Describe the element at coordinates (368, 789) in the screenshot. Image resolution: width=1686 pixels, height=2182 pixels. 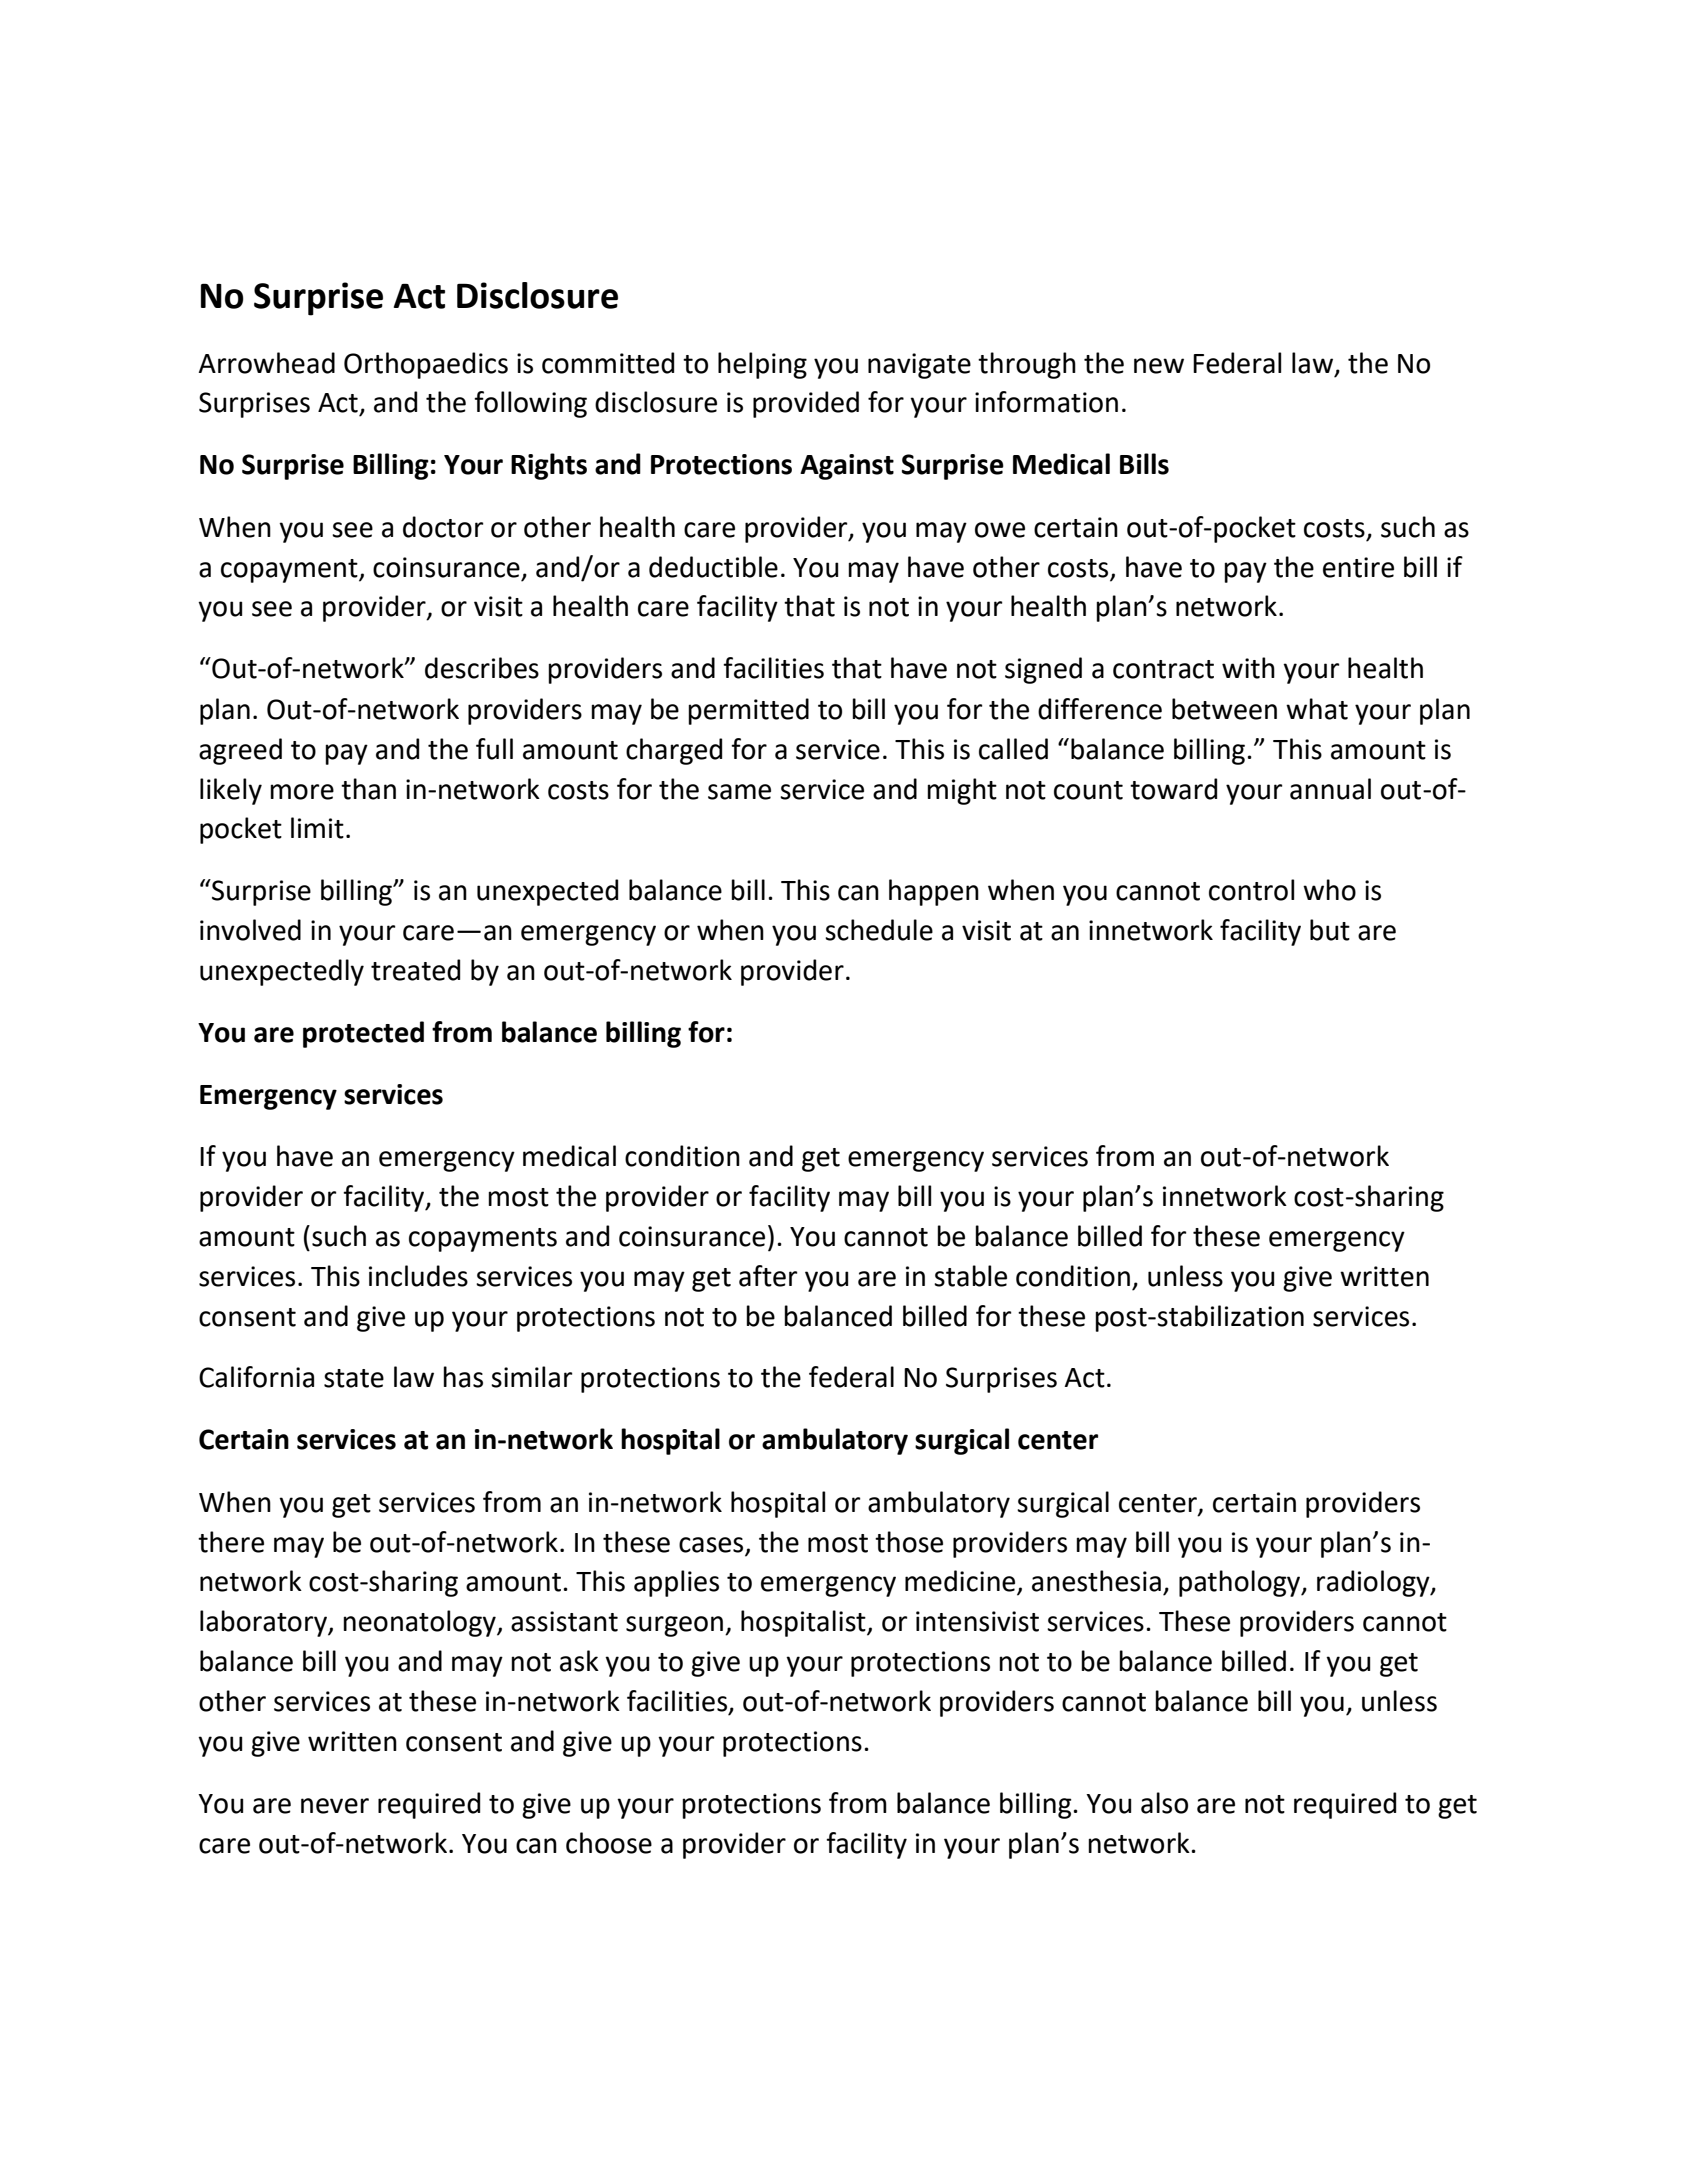
I see `than` at that location.
